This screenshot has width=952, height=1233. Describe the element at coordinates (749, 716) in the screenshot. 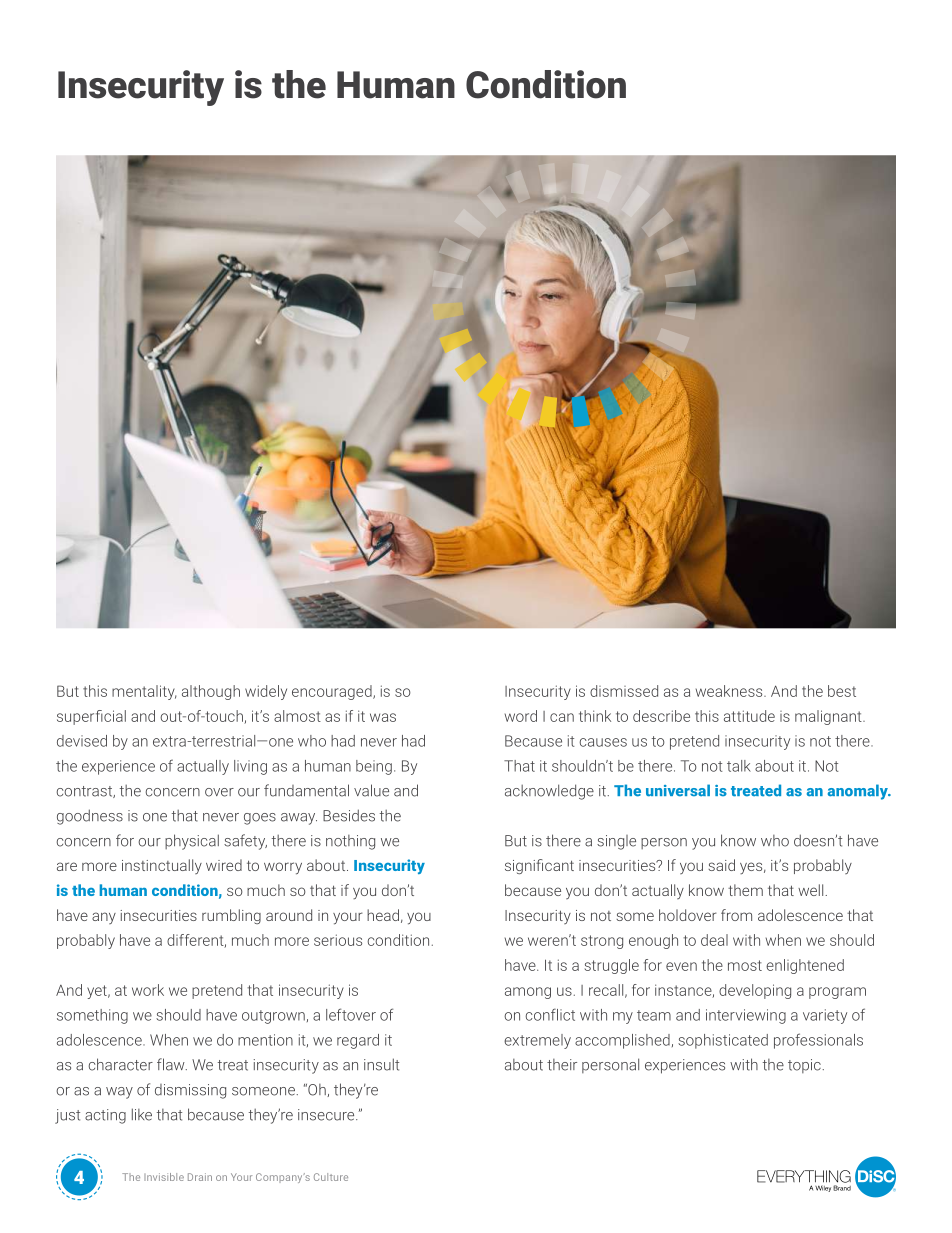

I see `attitude` at that location.
